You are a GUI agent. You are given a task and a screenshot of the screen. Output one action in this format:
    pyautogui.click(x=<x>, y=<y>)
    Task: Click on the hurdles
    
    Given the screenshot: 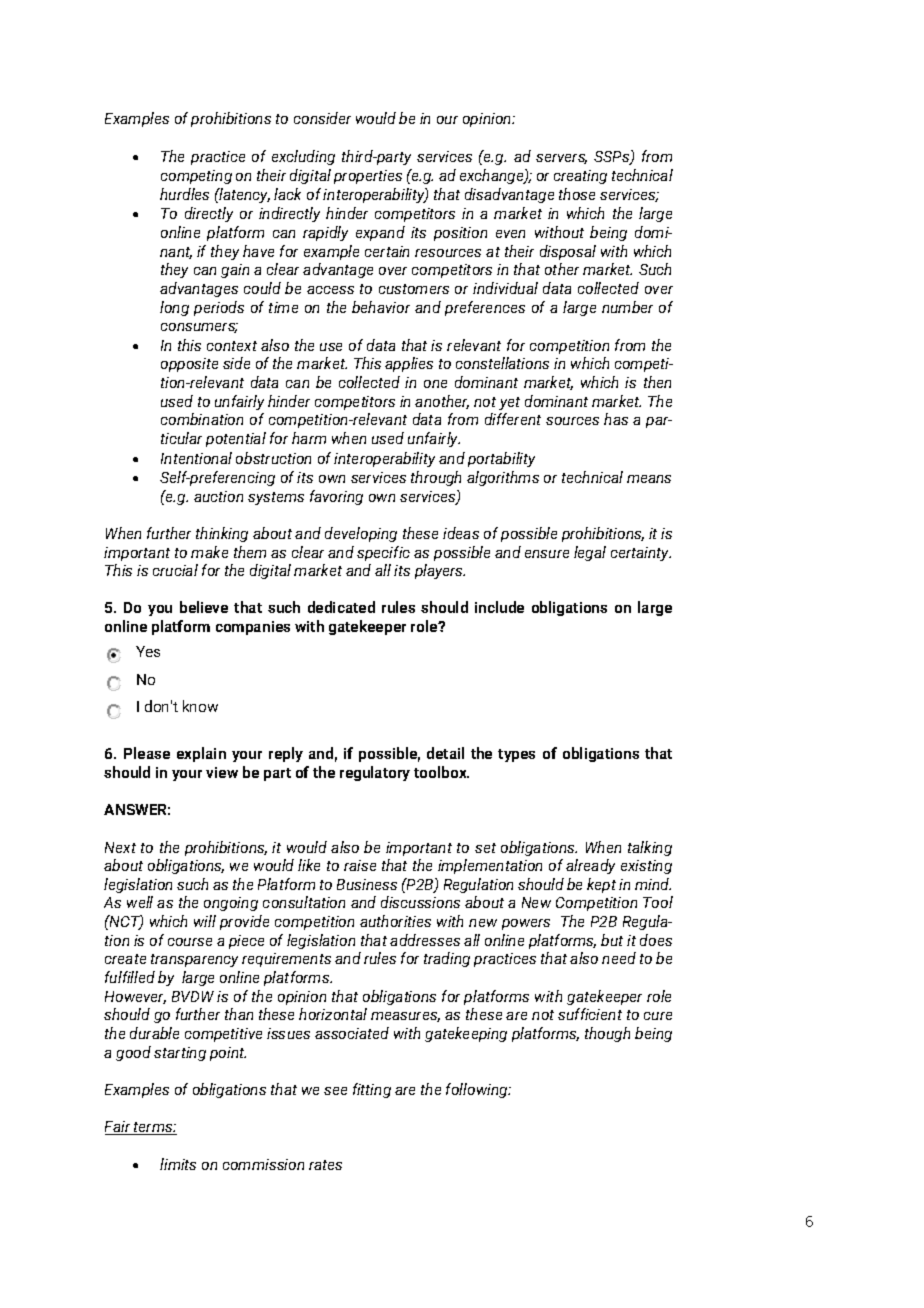 What is the action you would take?
    pyautogui.click(x=184, y=194)
